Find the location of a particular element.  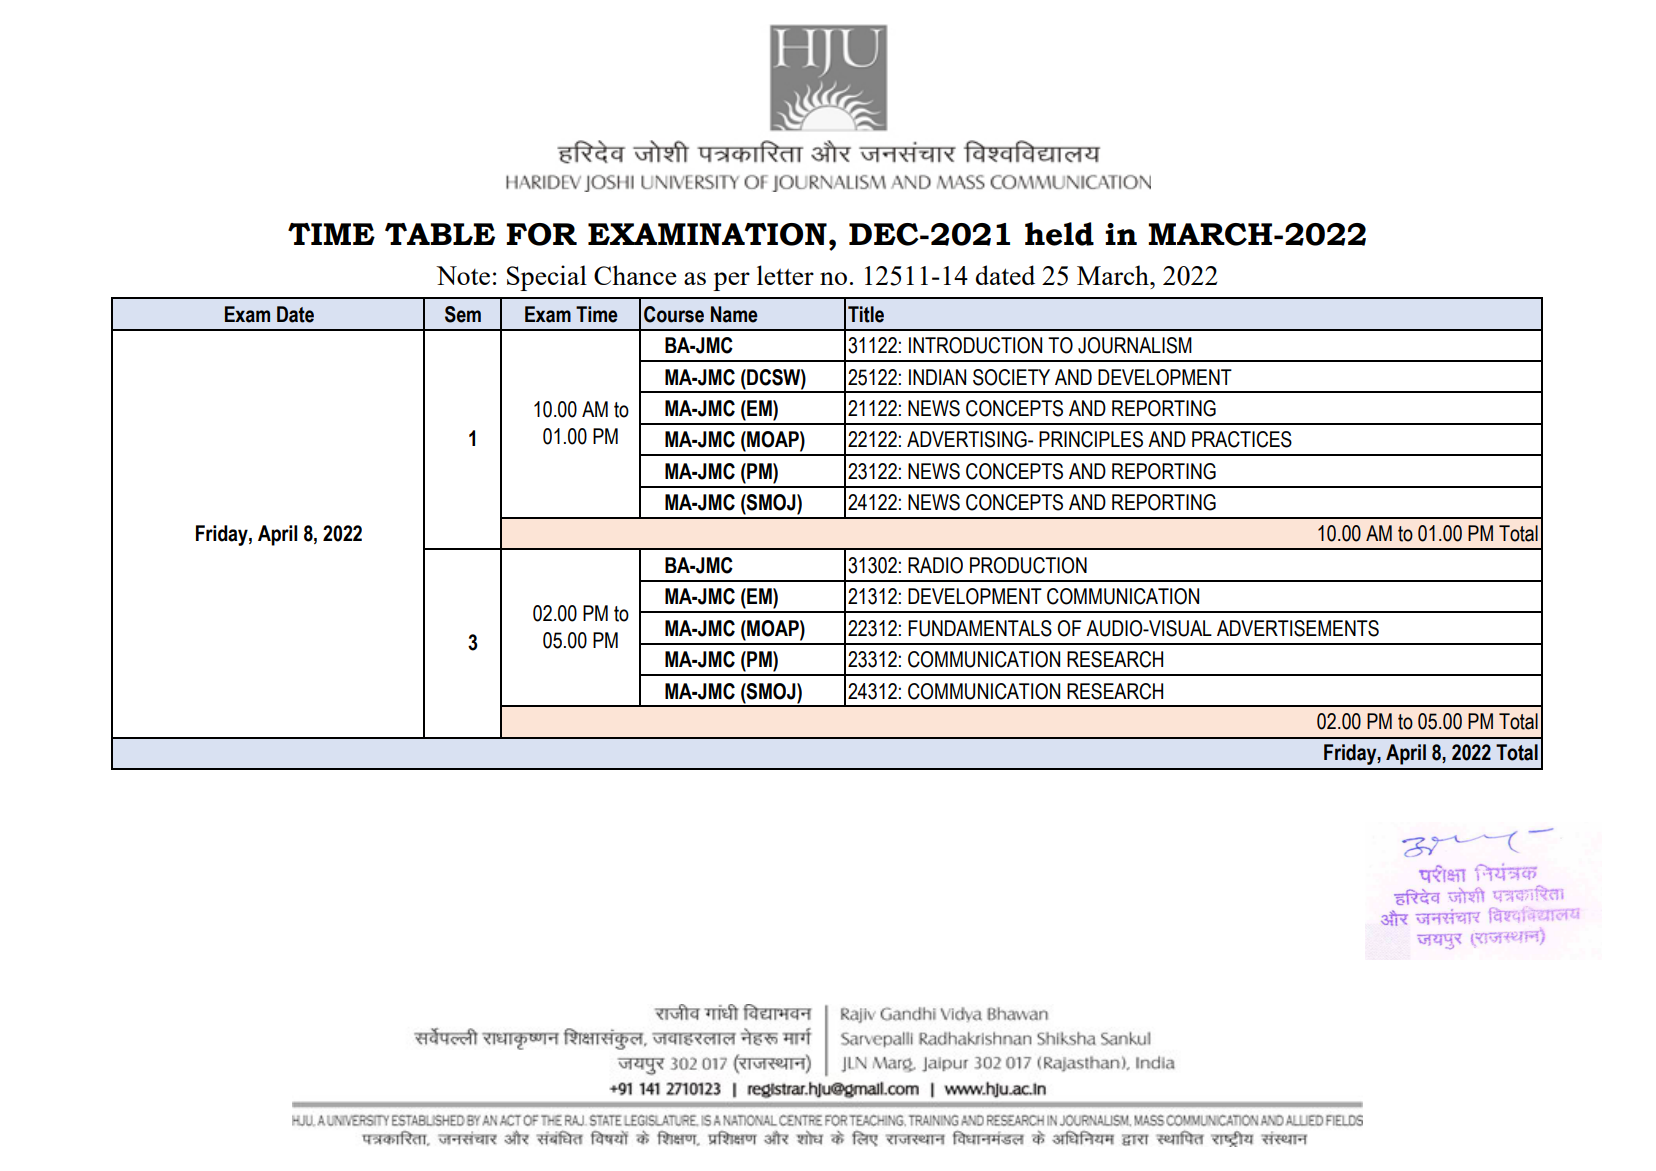

Title is located at coordinates (866, 314).
